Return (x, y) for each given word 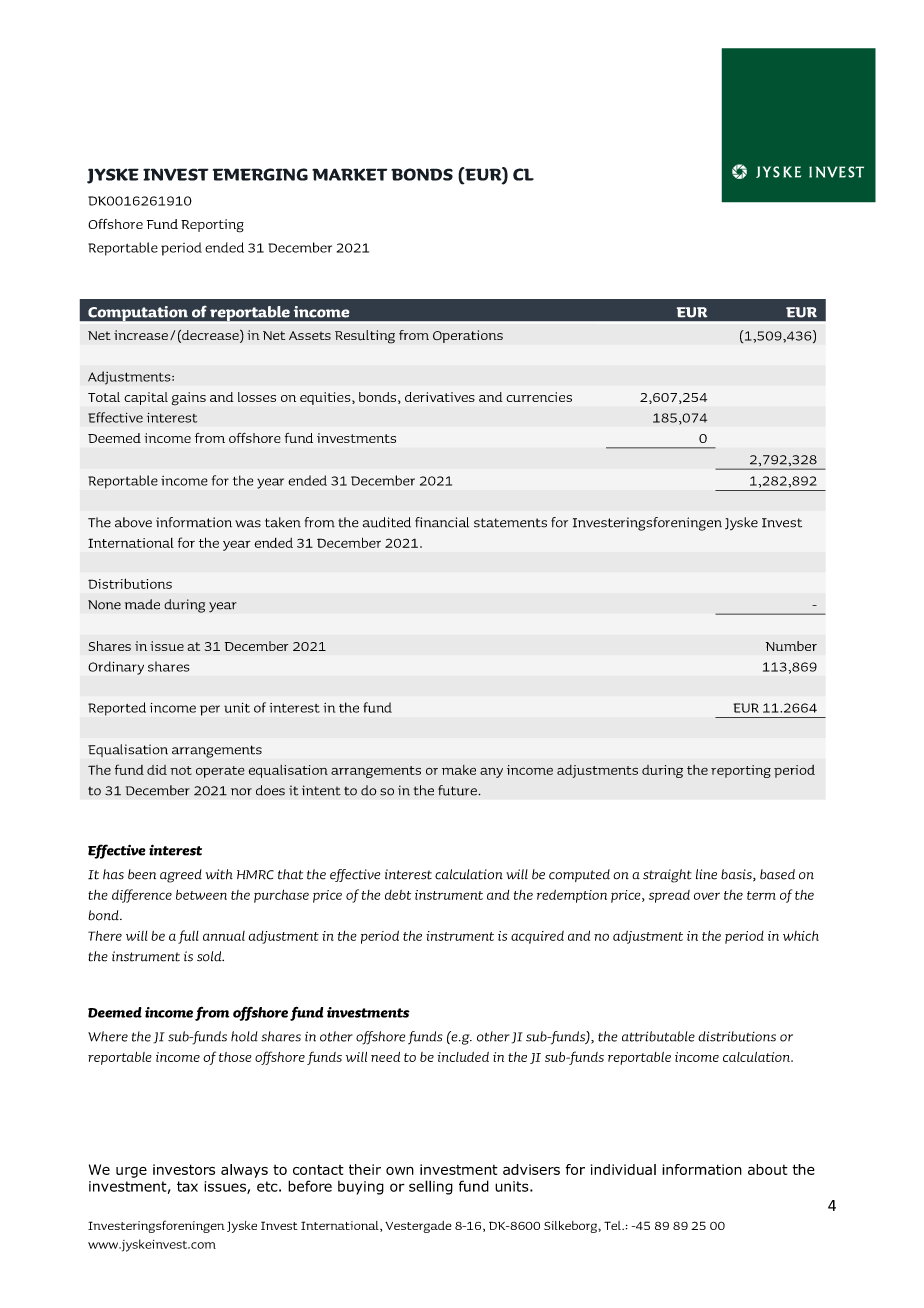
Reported (117, 709)
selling (431, 1187)
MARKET (350, 174)
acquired (537, 937)
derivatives (440, 397)
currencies (539, 397)
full (188, 937)
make (459, 770)
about (768, 1169)
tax (187, 1186)
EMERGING (260, 174)
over (707, 896)
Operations (468, 336)
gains (189, 399)
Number (791, 646)
